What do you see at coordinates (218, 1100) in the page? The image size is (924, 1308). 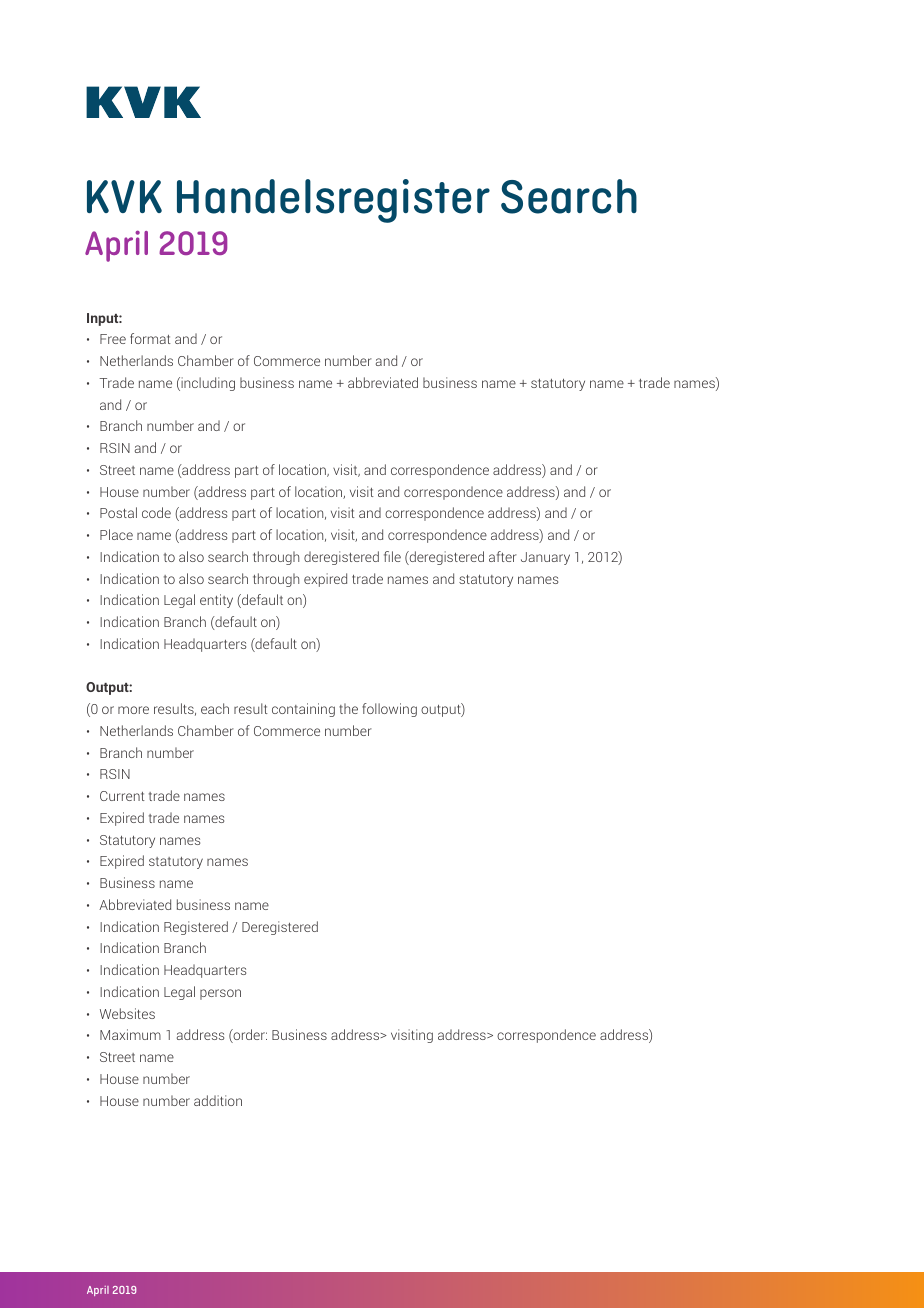 I see `addition` at bounding box center [218, 1100].
